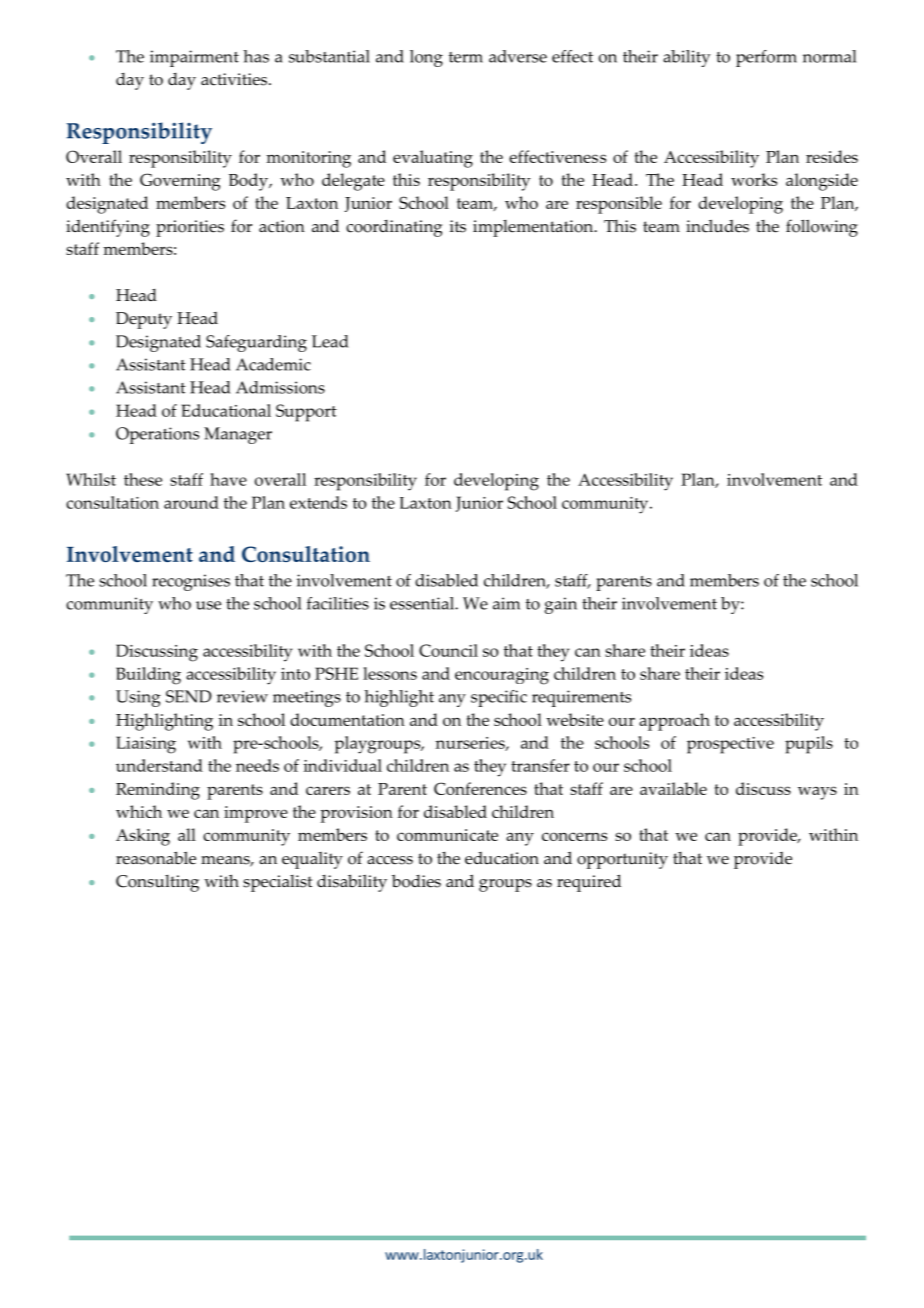 This screenshot has height=1308, width=924. Describe the element at coordinates (561, 605) in the screenshot. I see `gain` at that location.
